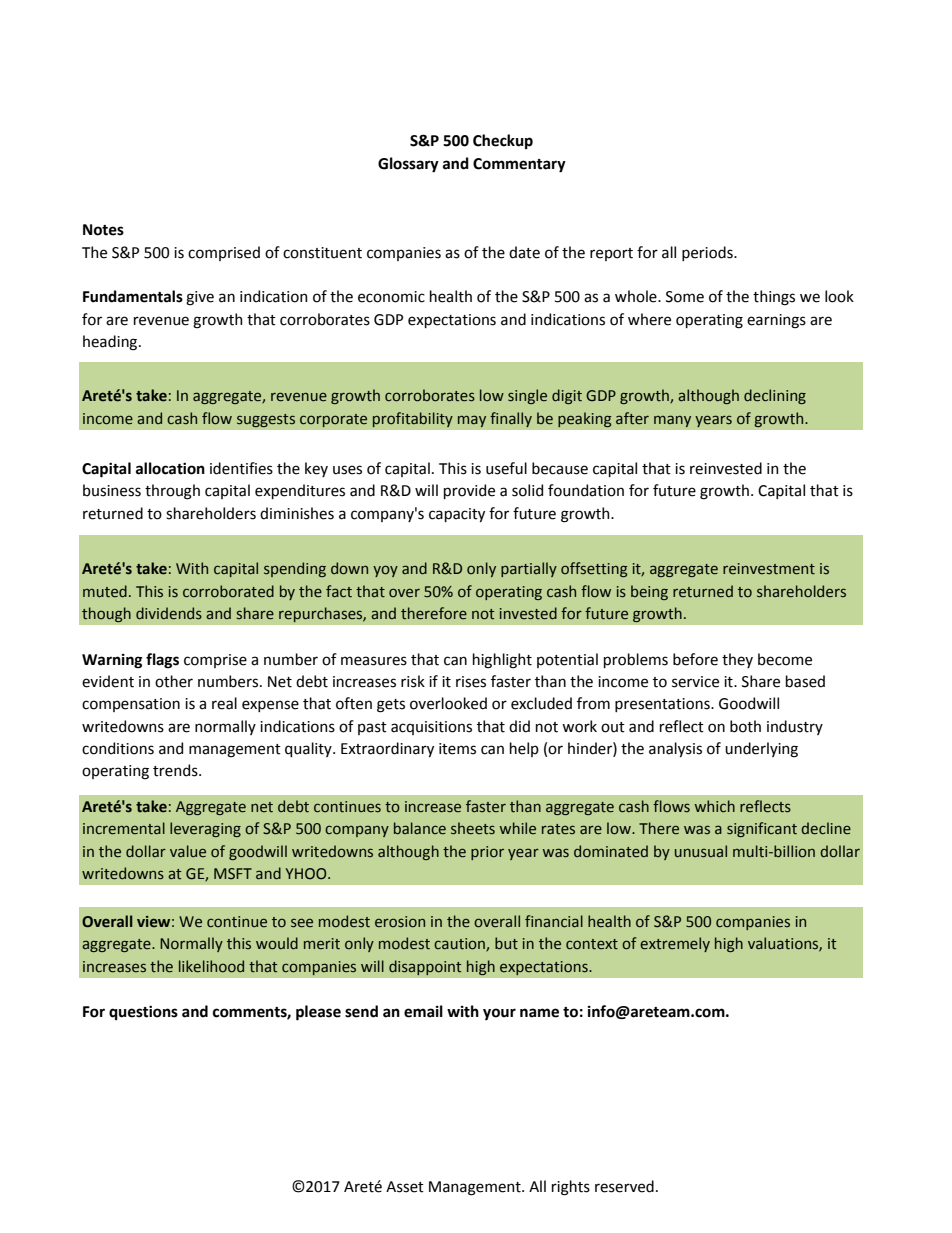 The image size is (952, 1233). I want to click on provide, so click(469, 491).
